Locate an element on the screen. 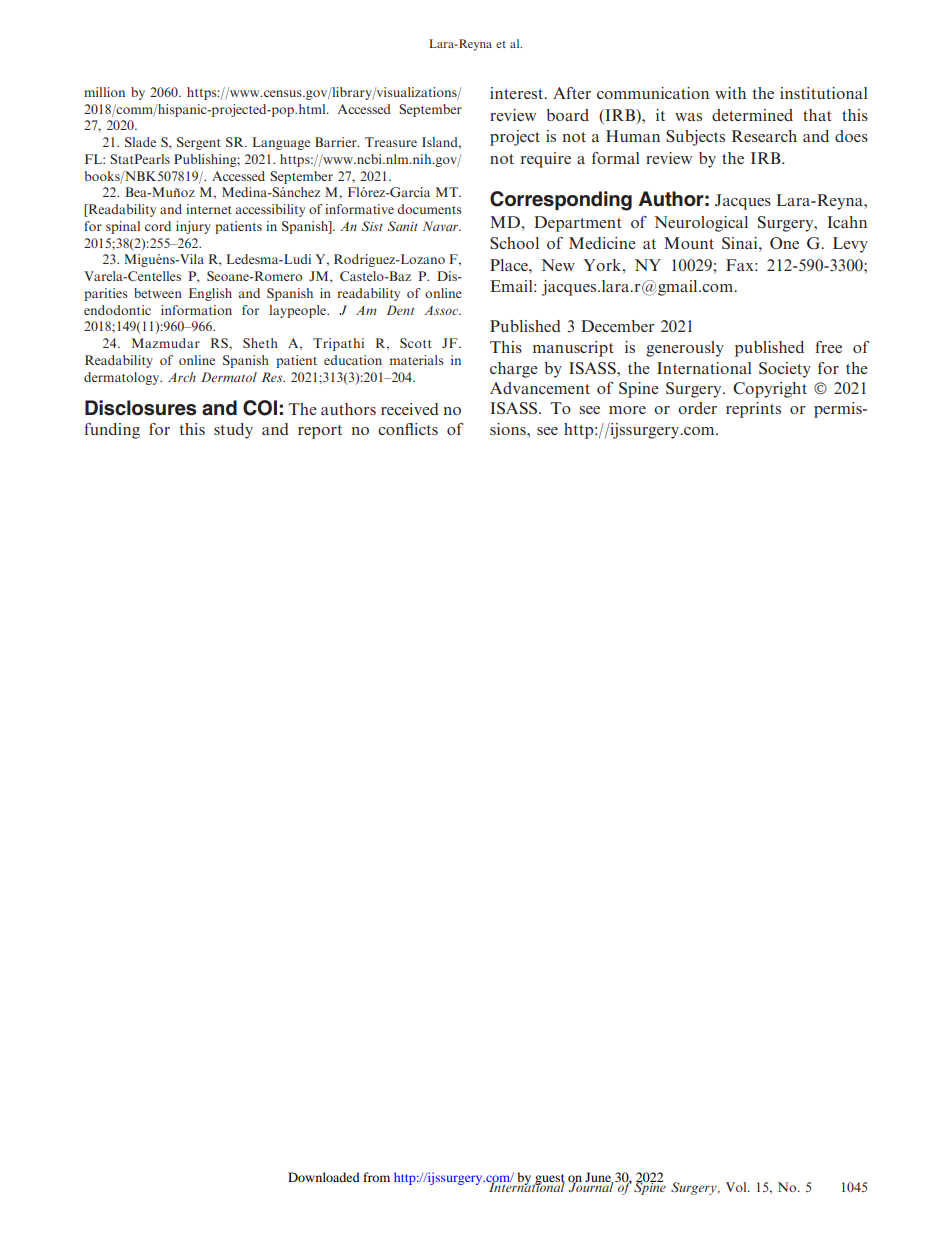 This screenshot has width=952, height=1233. Downloaded is located at coordinates (324, 1177).
